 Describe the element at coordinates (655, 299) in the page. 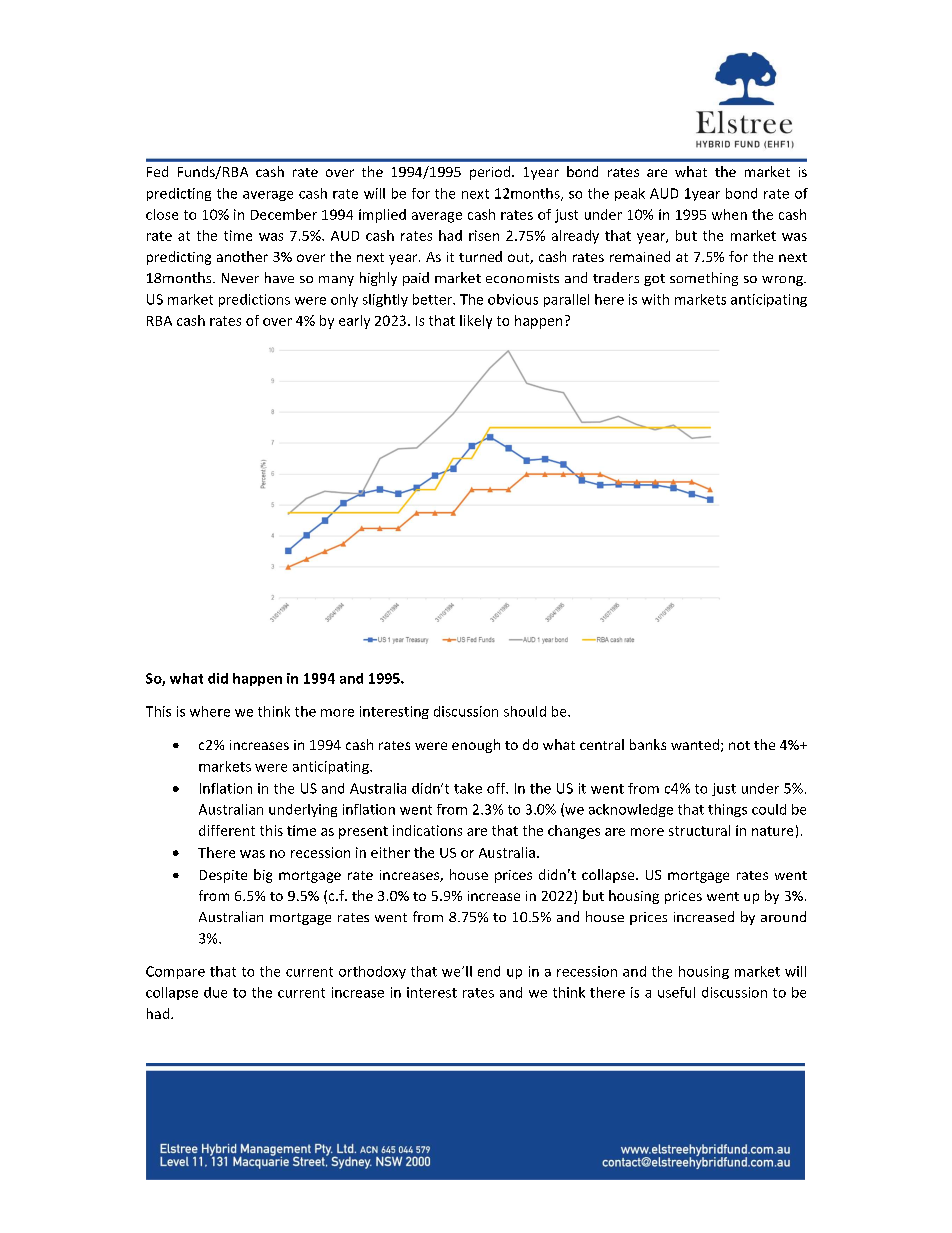

I see `with` at that location.
